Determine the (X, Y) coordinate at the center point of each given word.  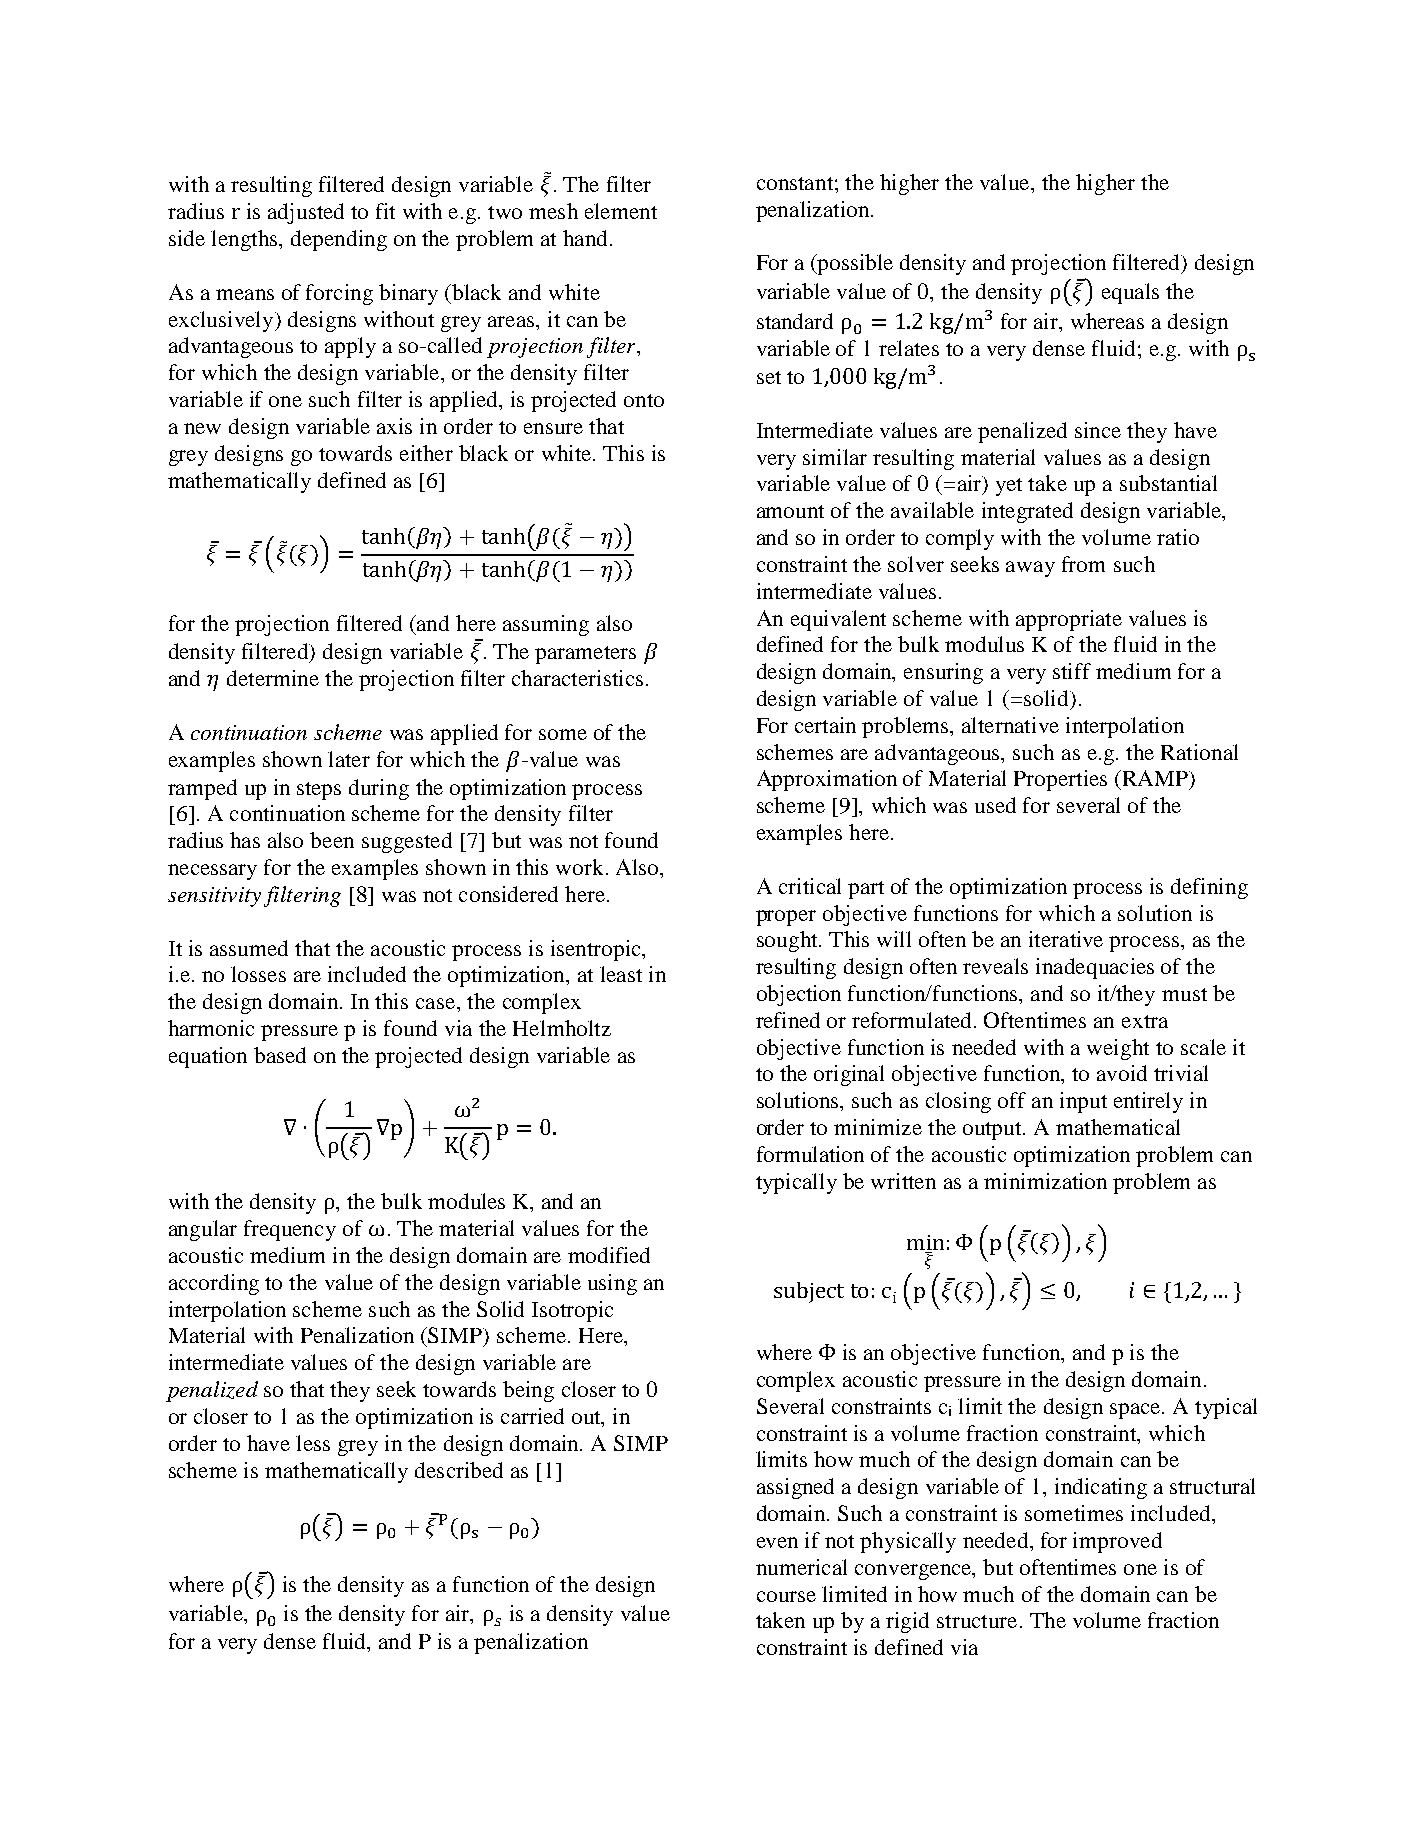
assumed (249, 948)
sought (788, 941)
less (313, 1443)
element (621, 211)
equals (1130, 293)
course (786, 1596)
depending (339, 240)
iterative (1066, 939)
